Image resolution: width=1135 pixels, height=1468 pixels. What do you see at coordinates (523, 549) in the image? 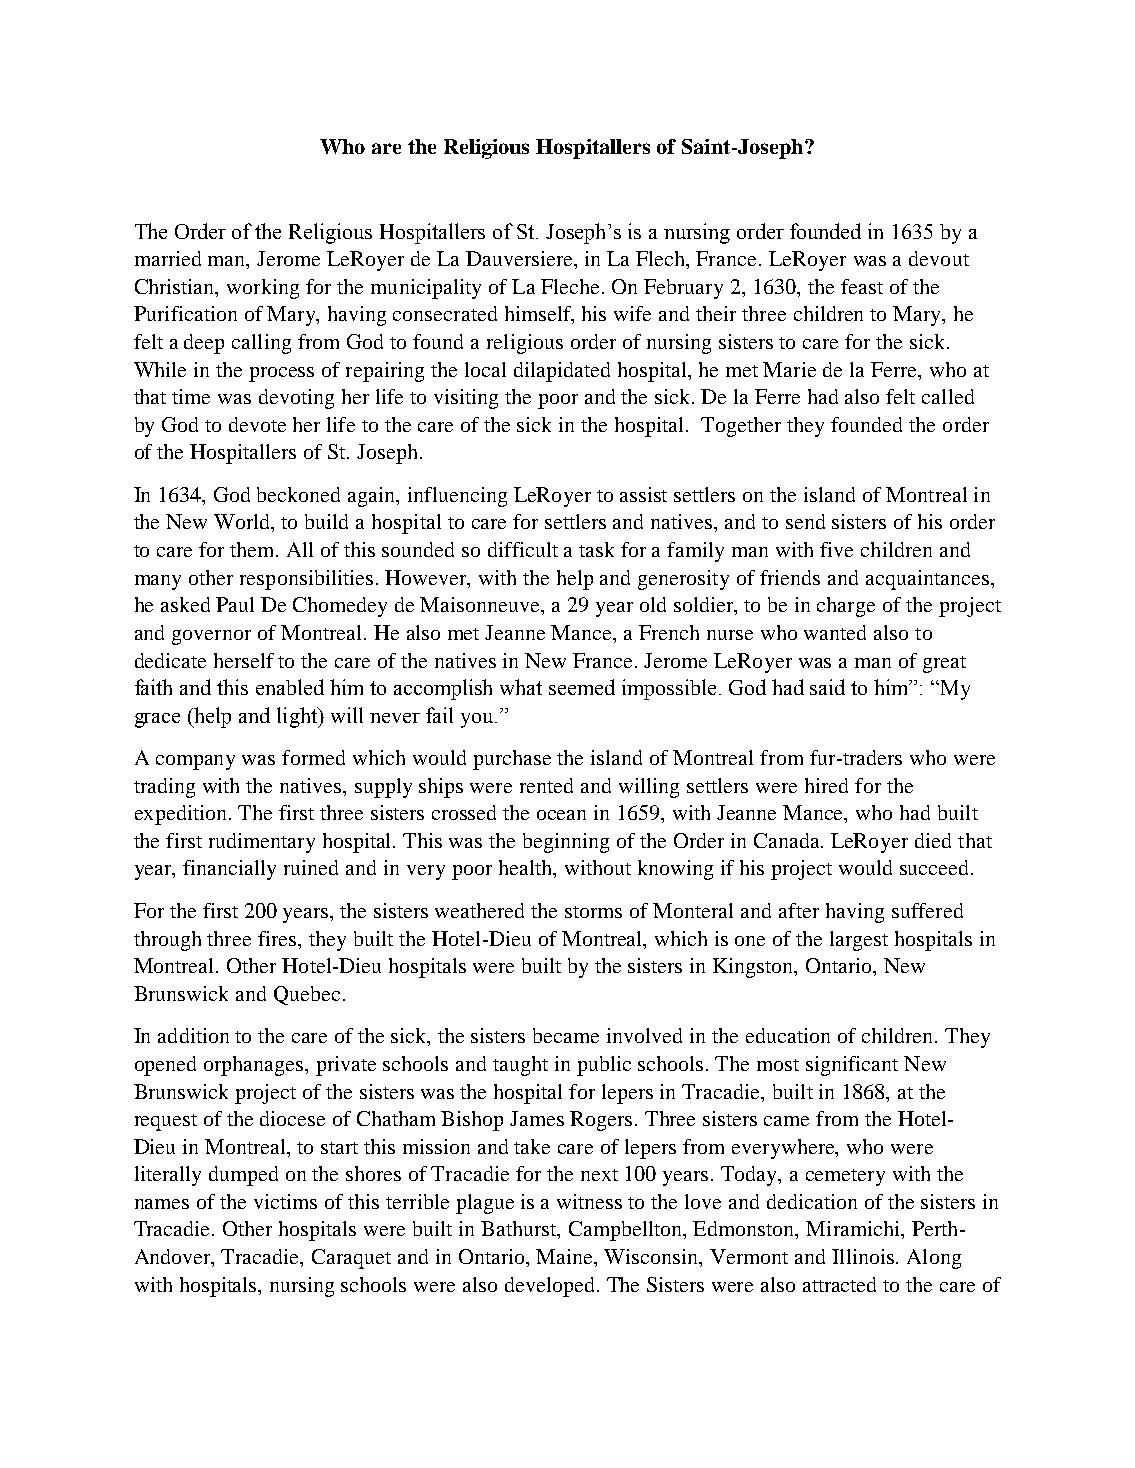
I see `difficult` at bounding box center [523, 549].
